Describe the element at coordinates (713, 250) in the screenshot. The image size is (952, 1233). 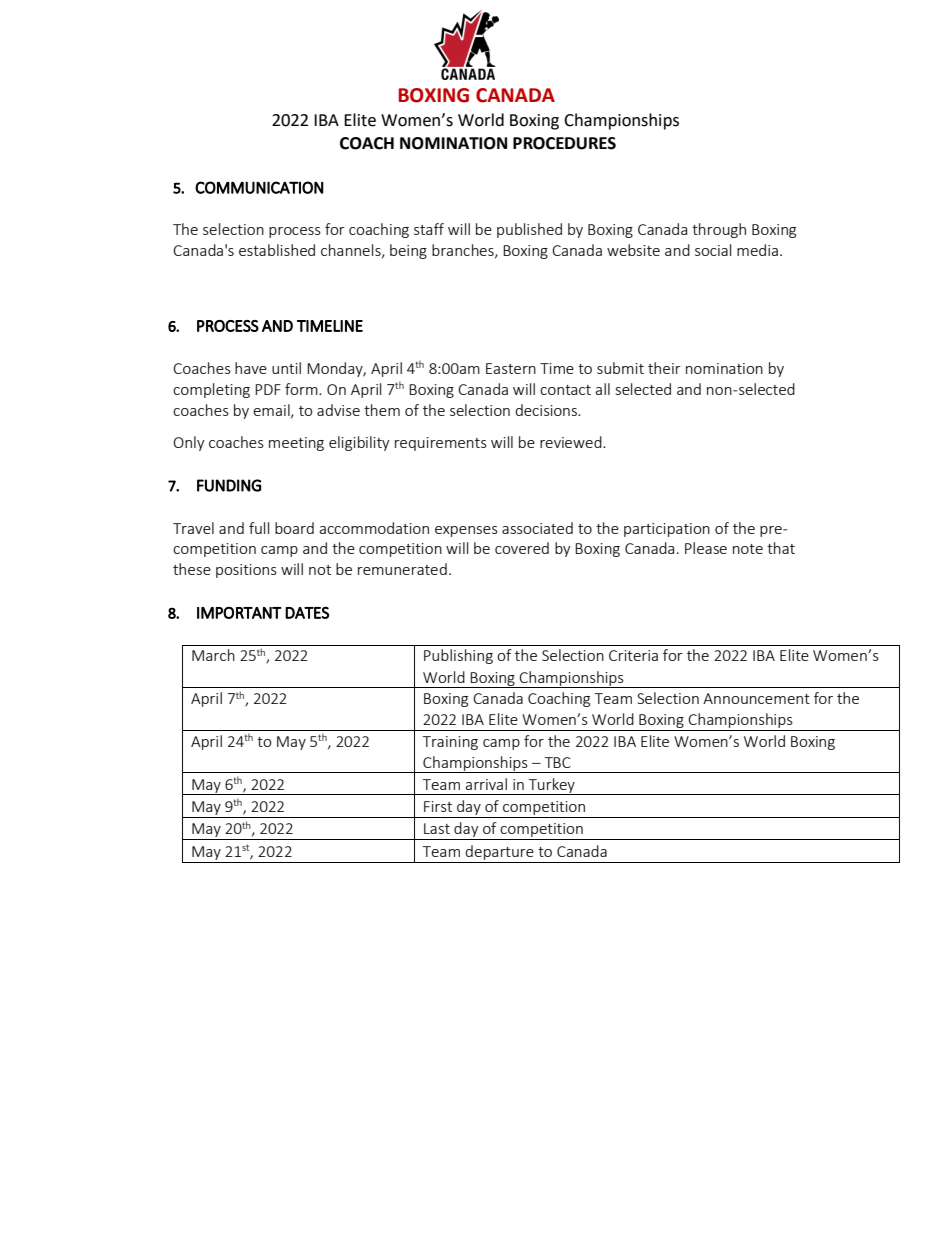
I see `social` at that location.
